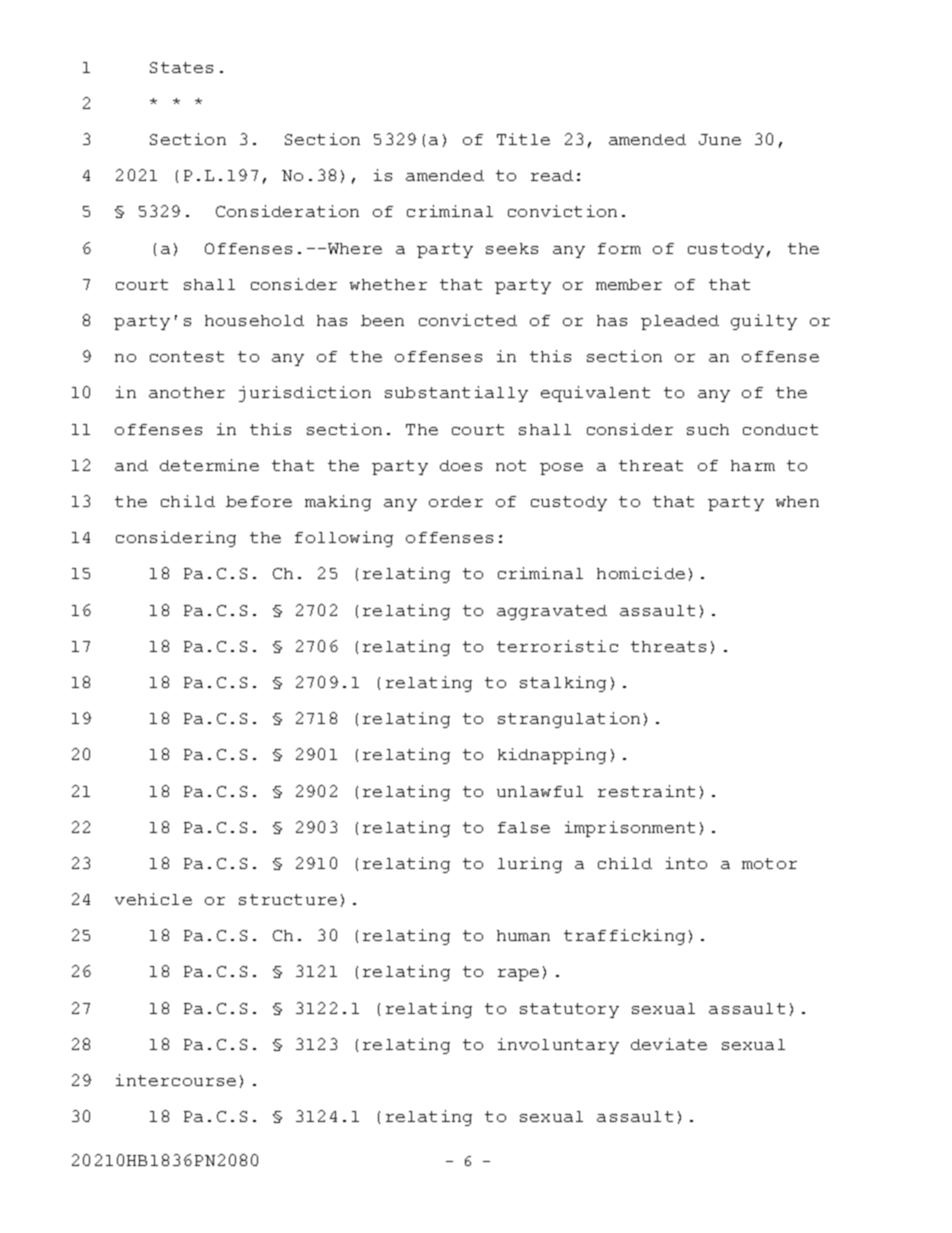 The image size is (952, 1233). Describe the element at coordinates (456, 501) in the screenshot. I see `order` at that location.
